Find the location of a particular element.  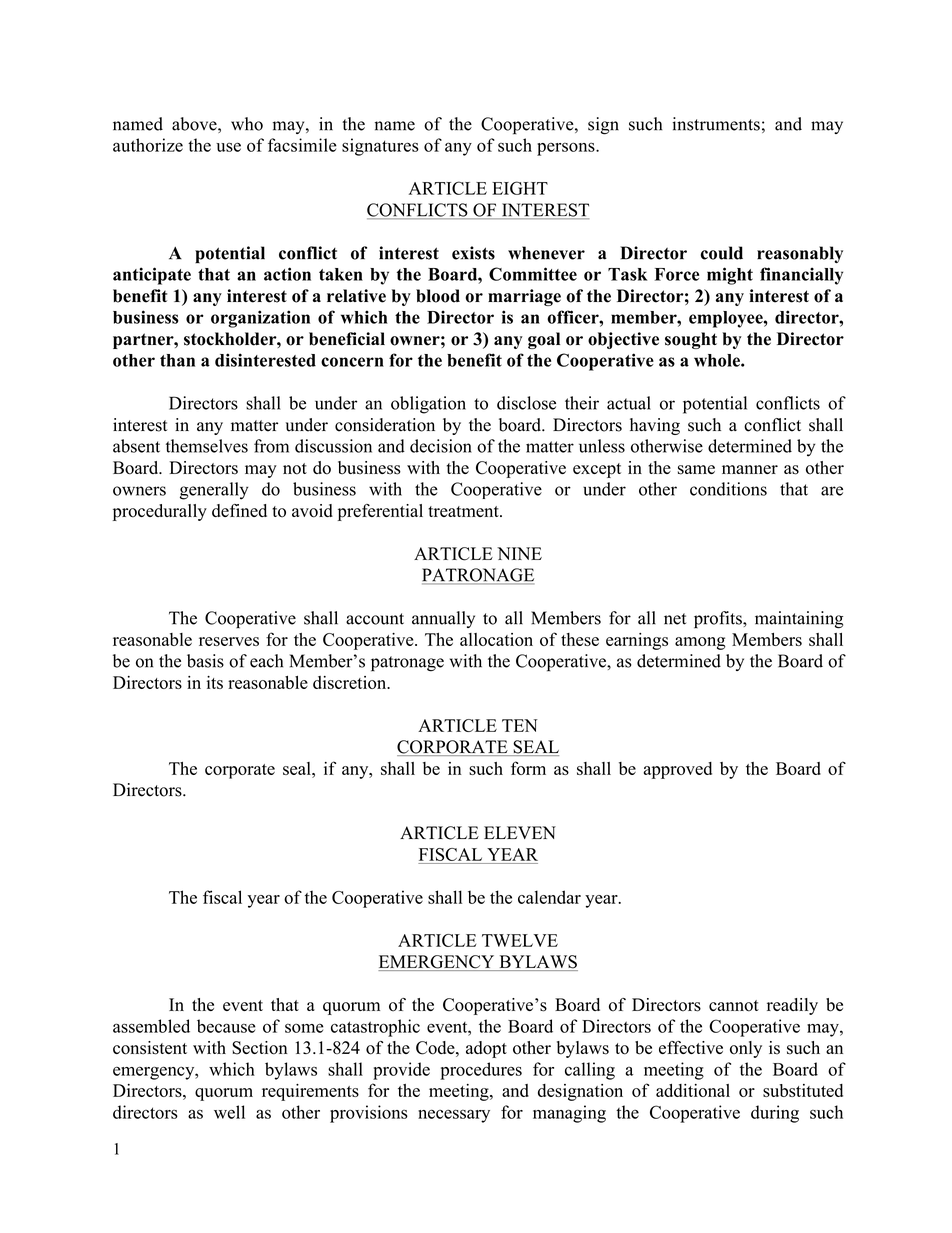

TWELVE is located at coordinates (520, 940).
